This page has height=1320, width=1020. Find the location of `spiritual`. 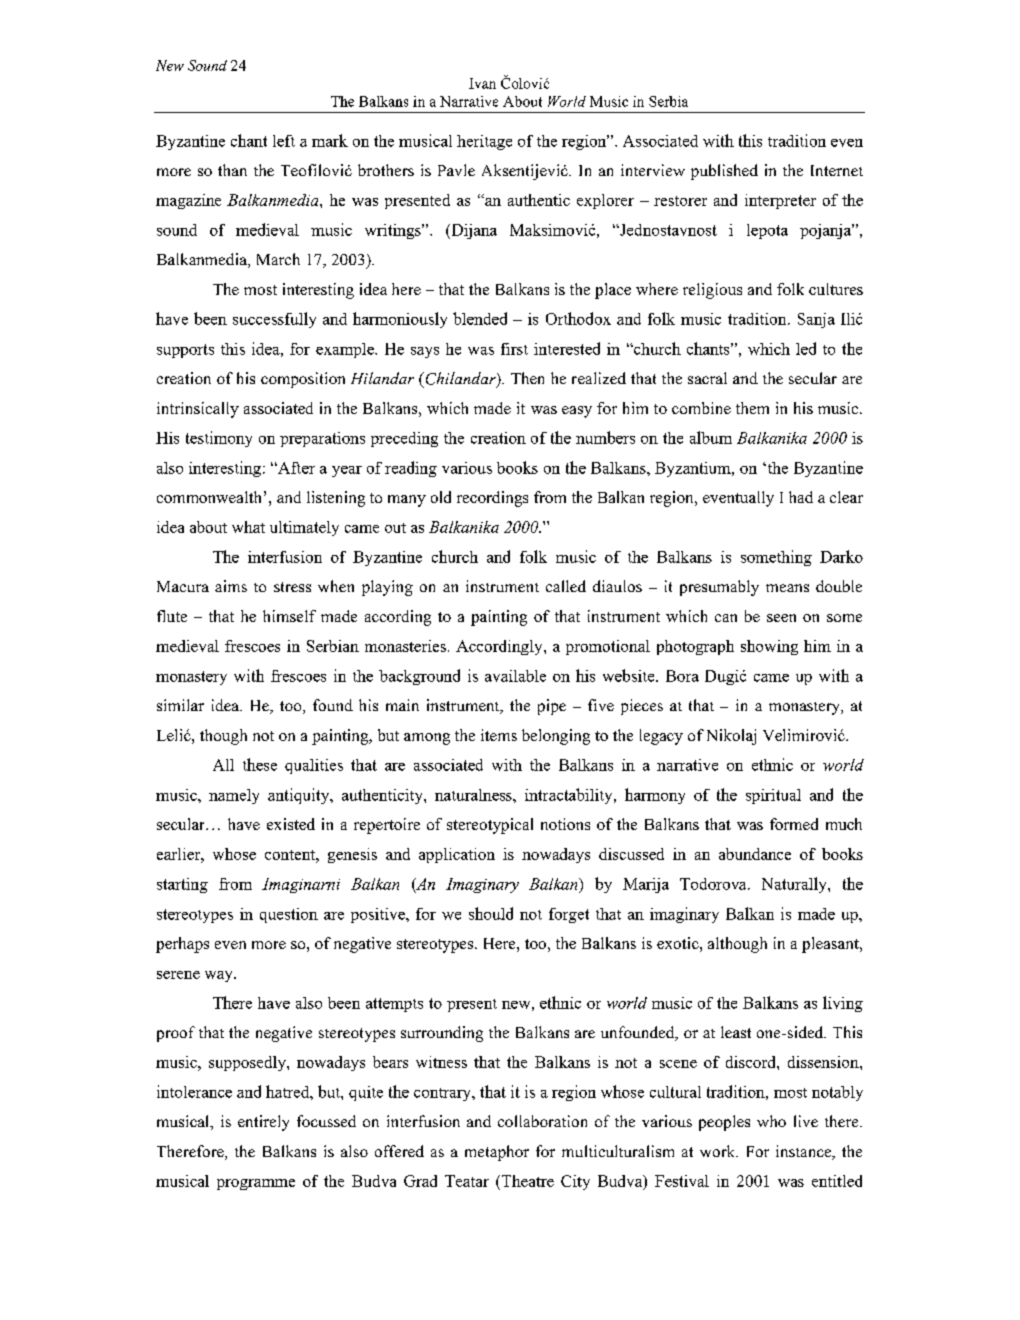

spiritual is located at coordinates (773, 796).
